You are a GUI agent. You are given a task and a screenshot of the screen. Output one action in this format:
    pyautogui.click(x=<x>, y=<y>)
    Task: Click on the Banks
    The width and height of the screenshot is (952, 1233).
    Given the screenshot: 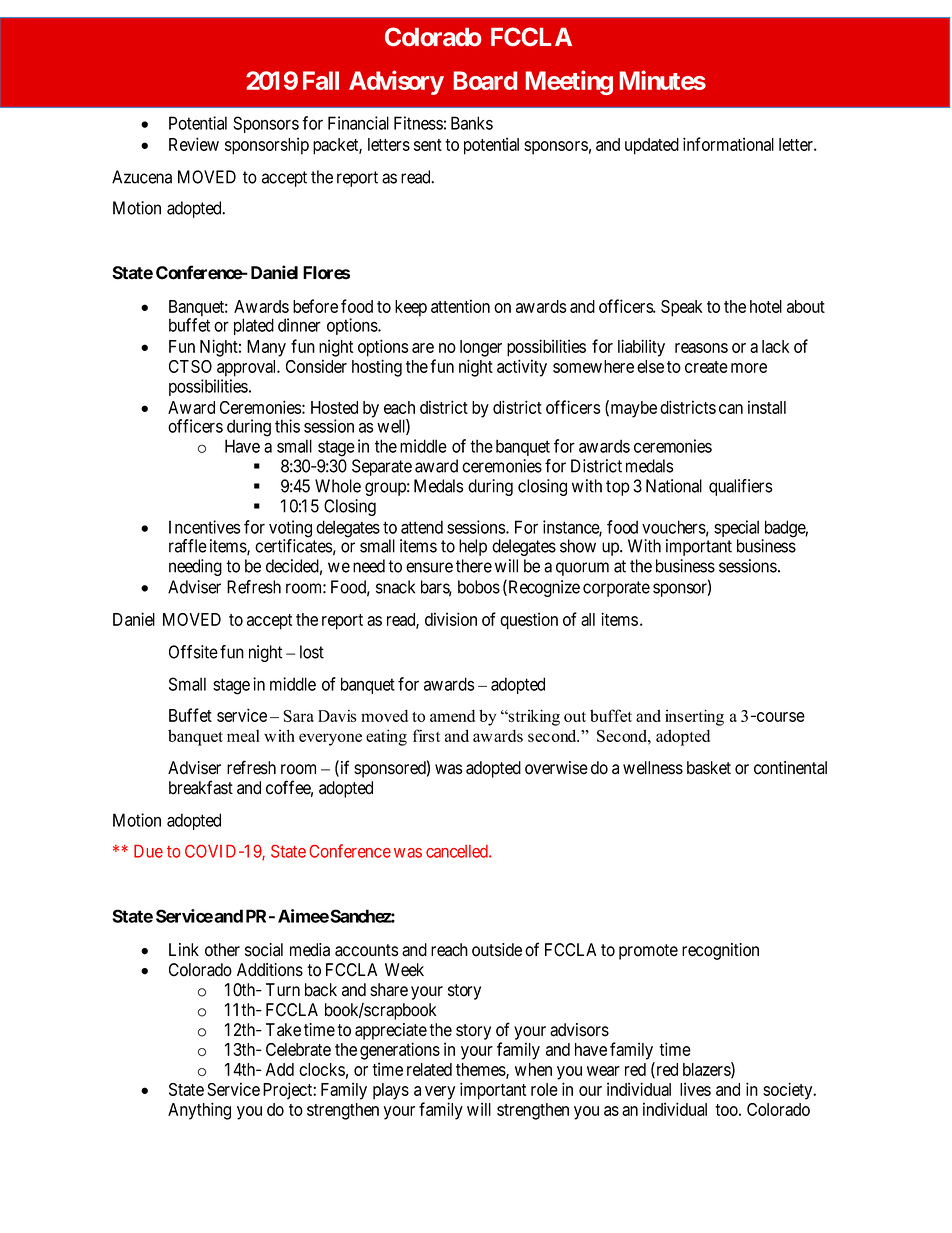 What is the action you would take?
    pyautogui.click(x=472, y=123)
